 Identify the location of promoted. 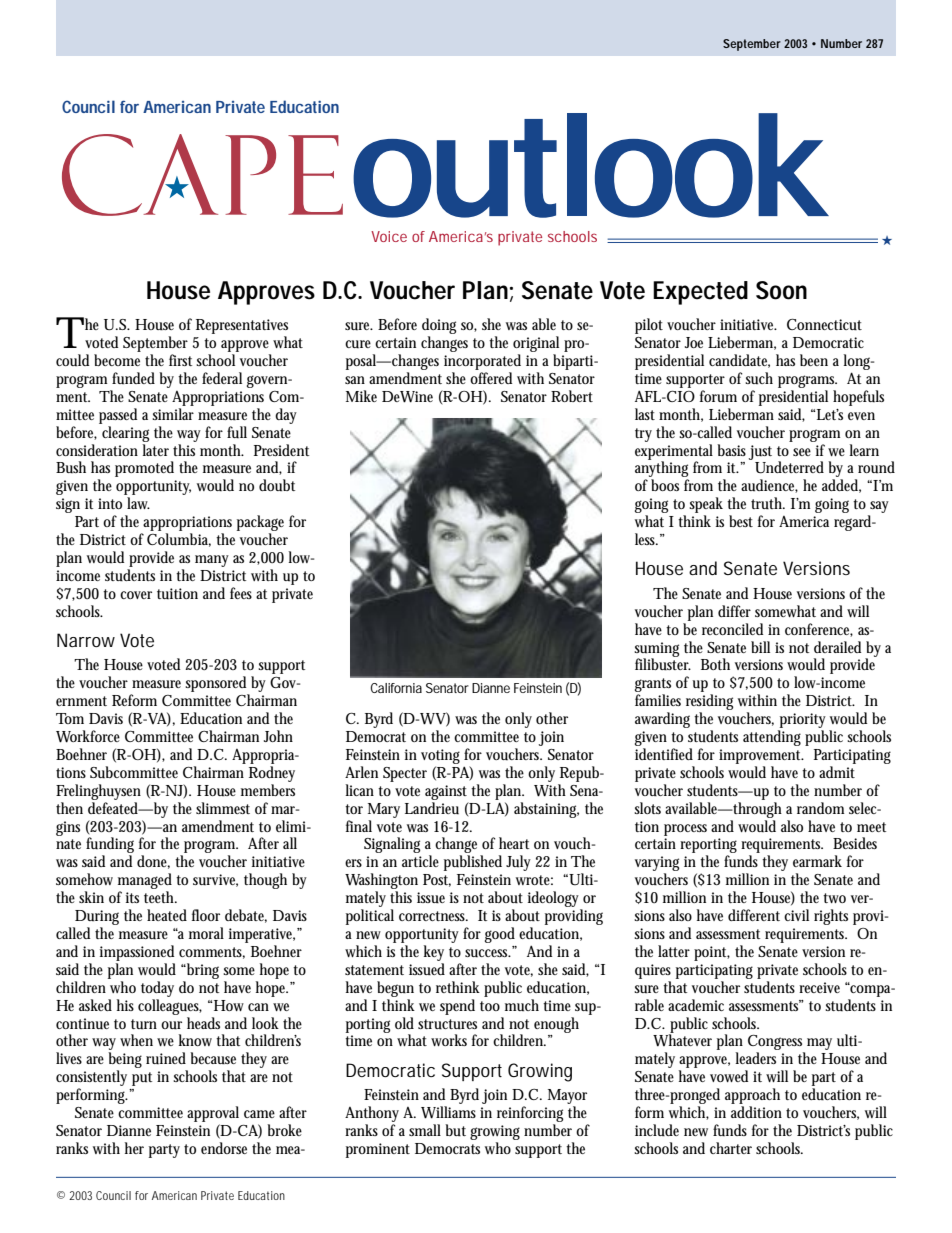
(144, 469).
